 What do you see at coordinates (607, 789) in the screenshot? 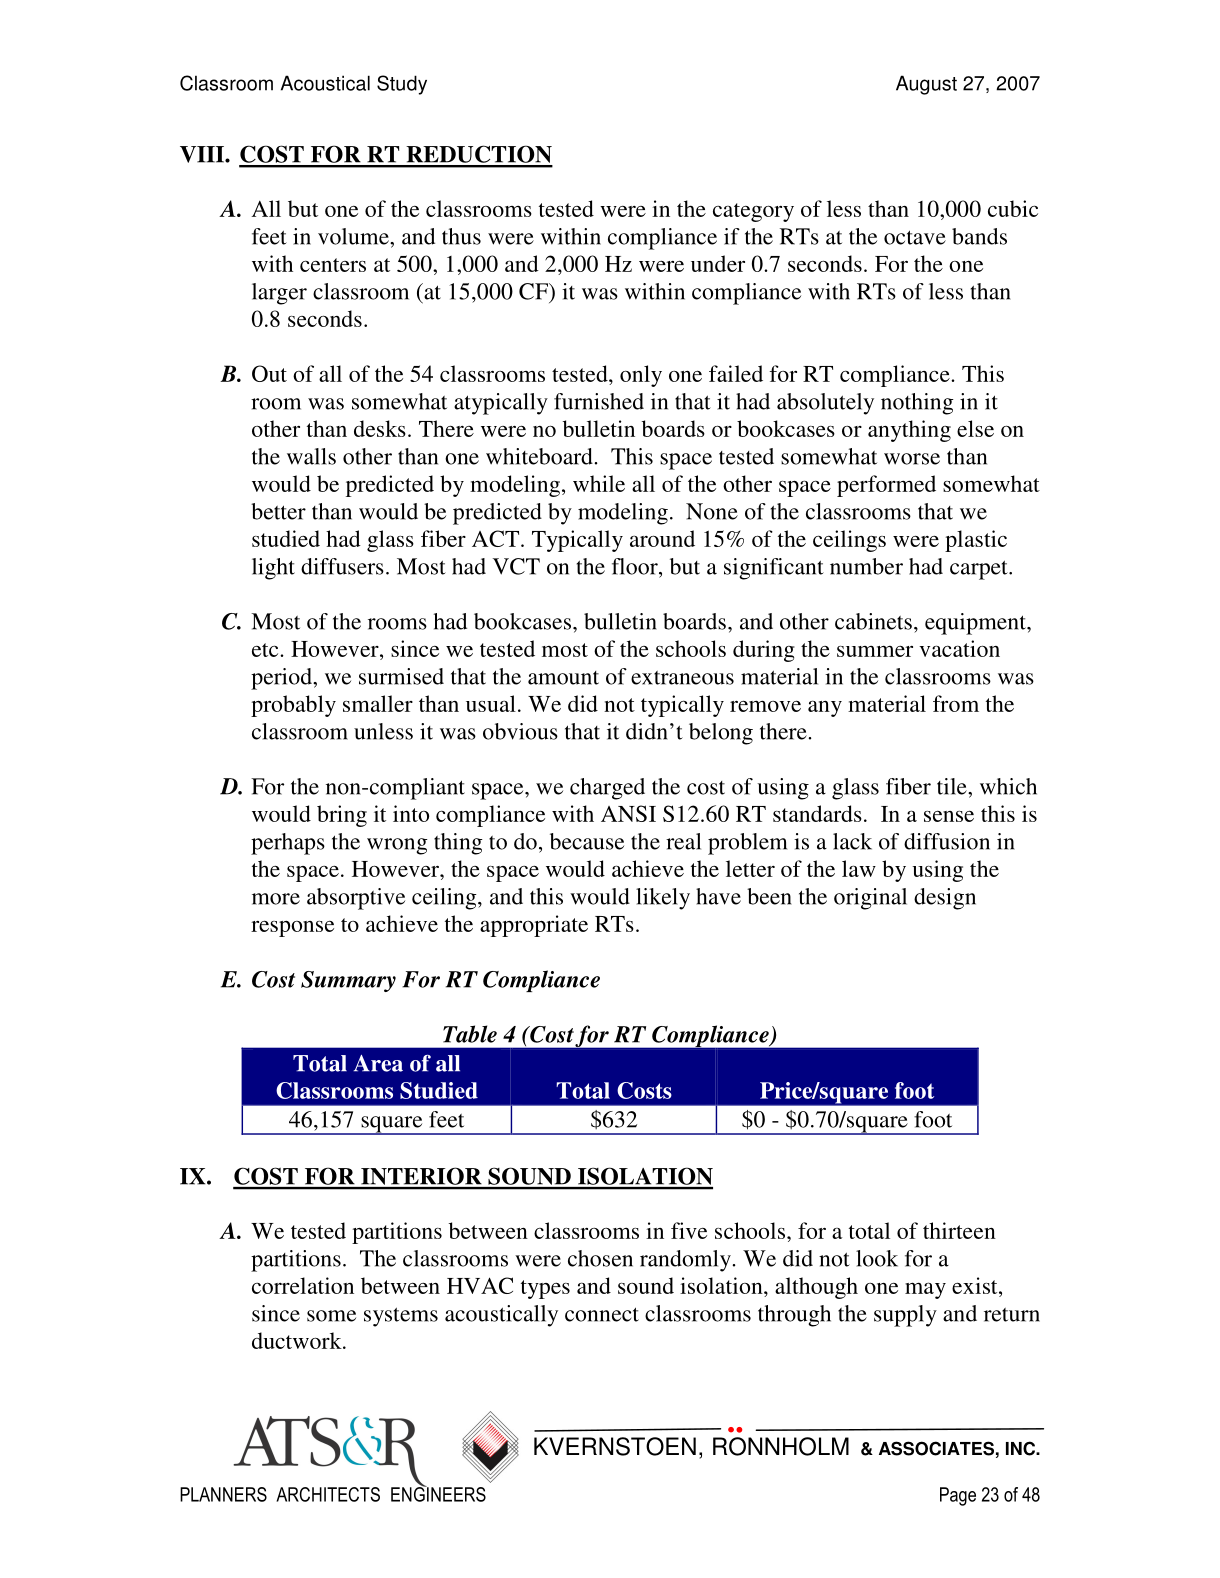
I see `charged` at bounding box center [607, 789].
